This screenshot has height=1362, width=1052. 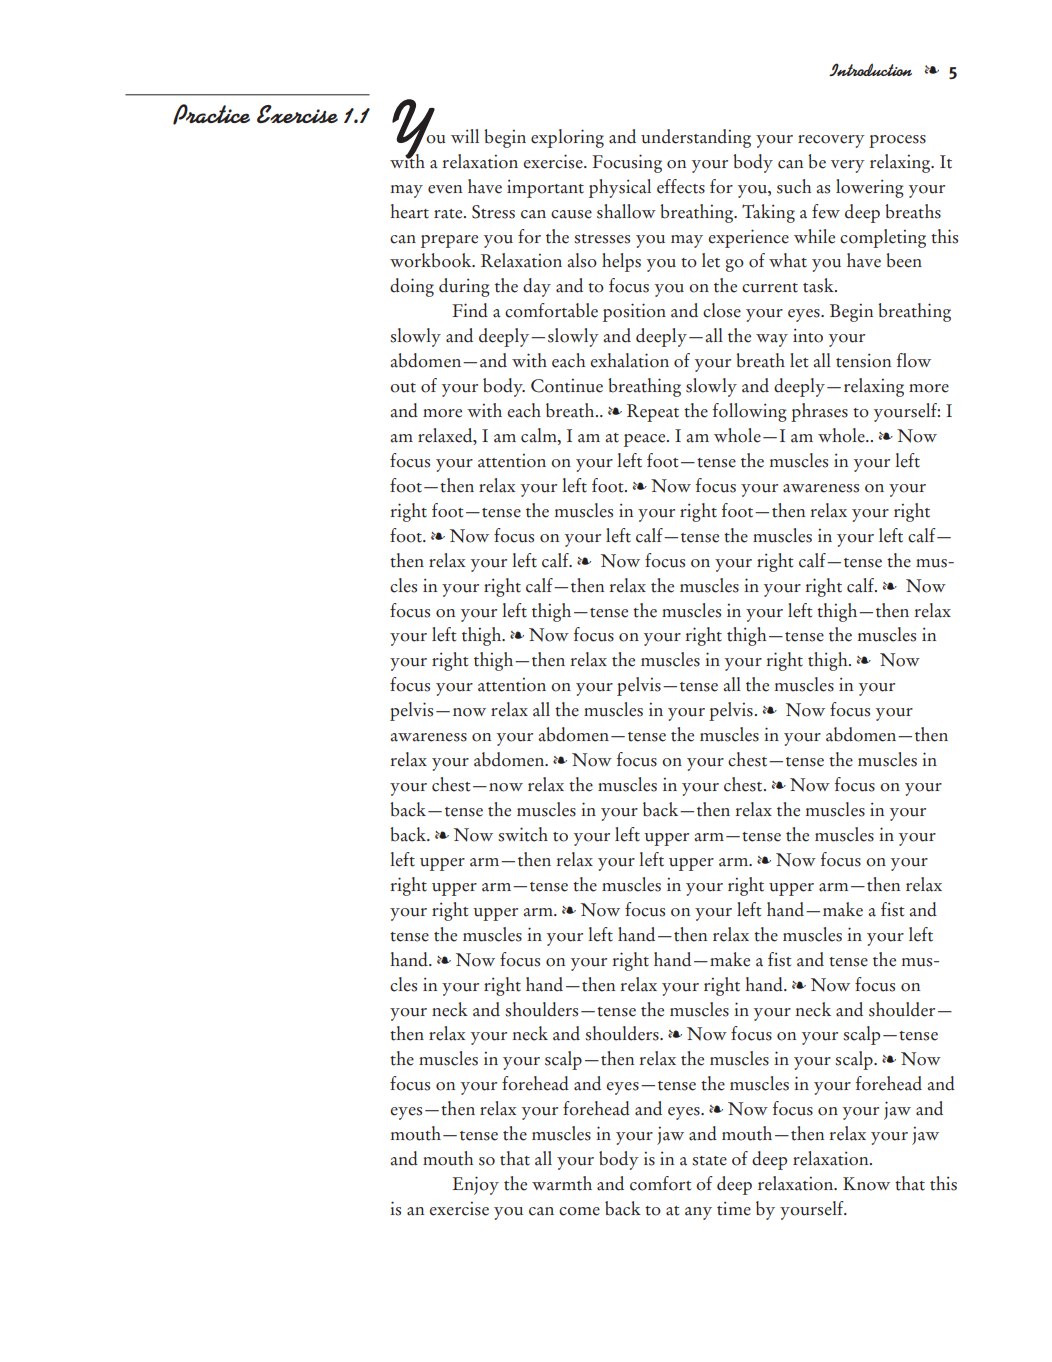 What do you see at coordinates (863, 360) in the screenshot?
I see `tension` at bounding box center [863, 360].
